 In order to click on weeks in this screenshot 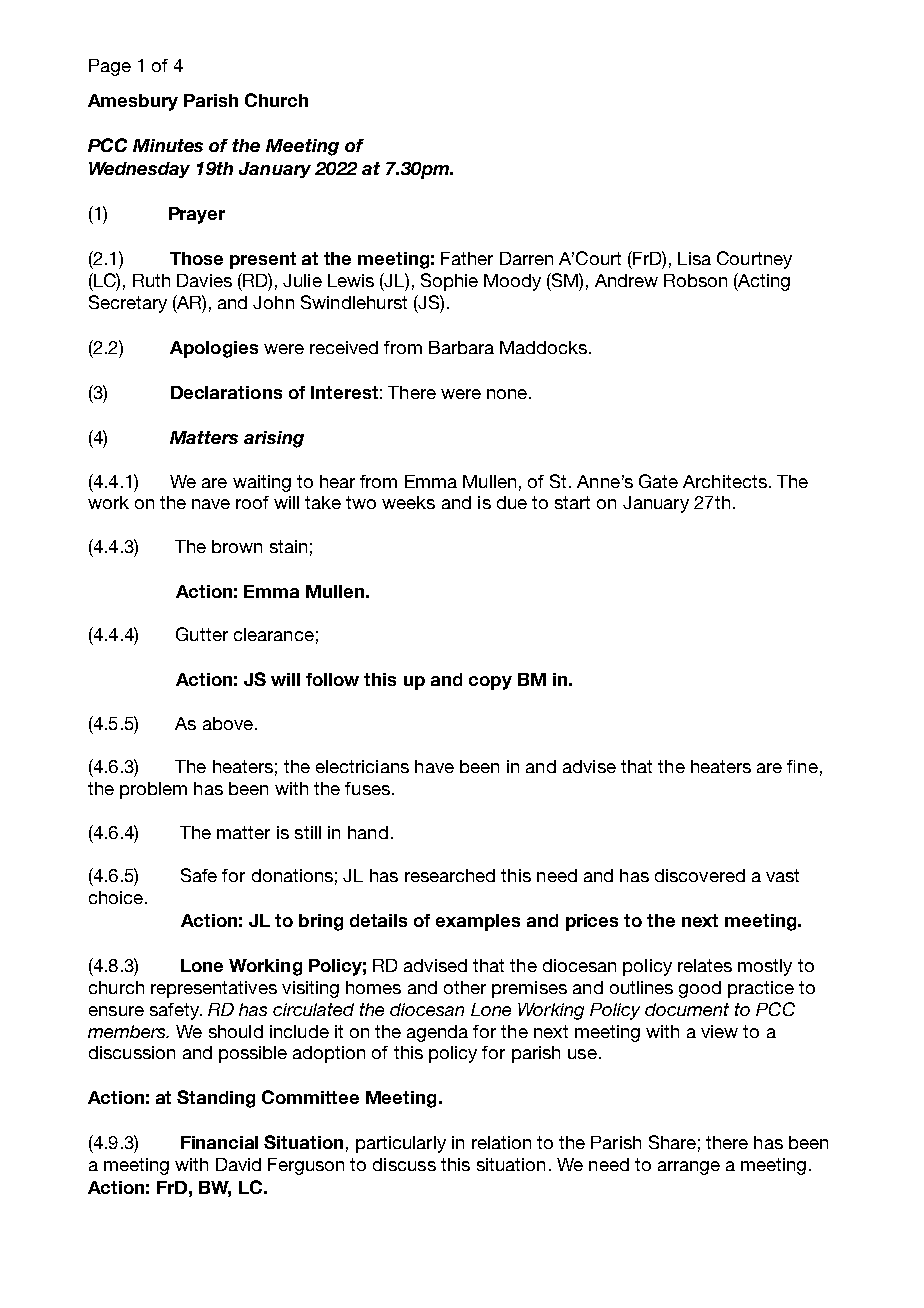, I will do `click(408, 502)`.
